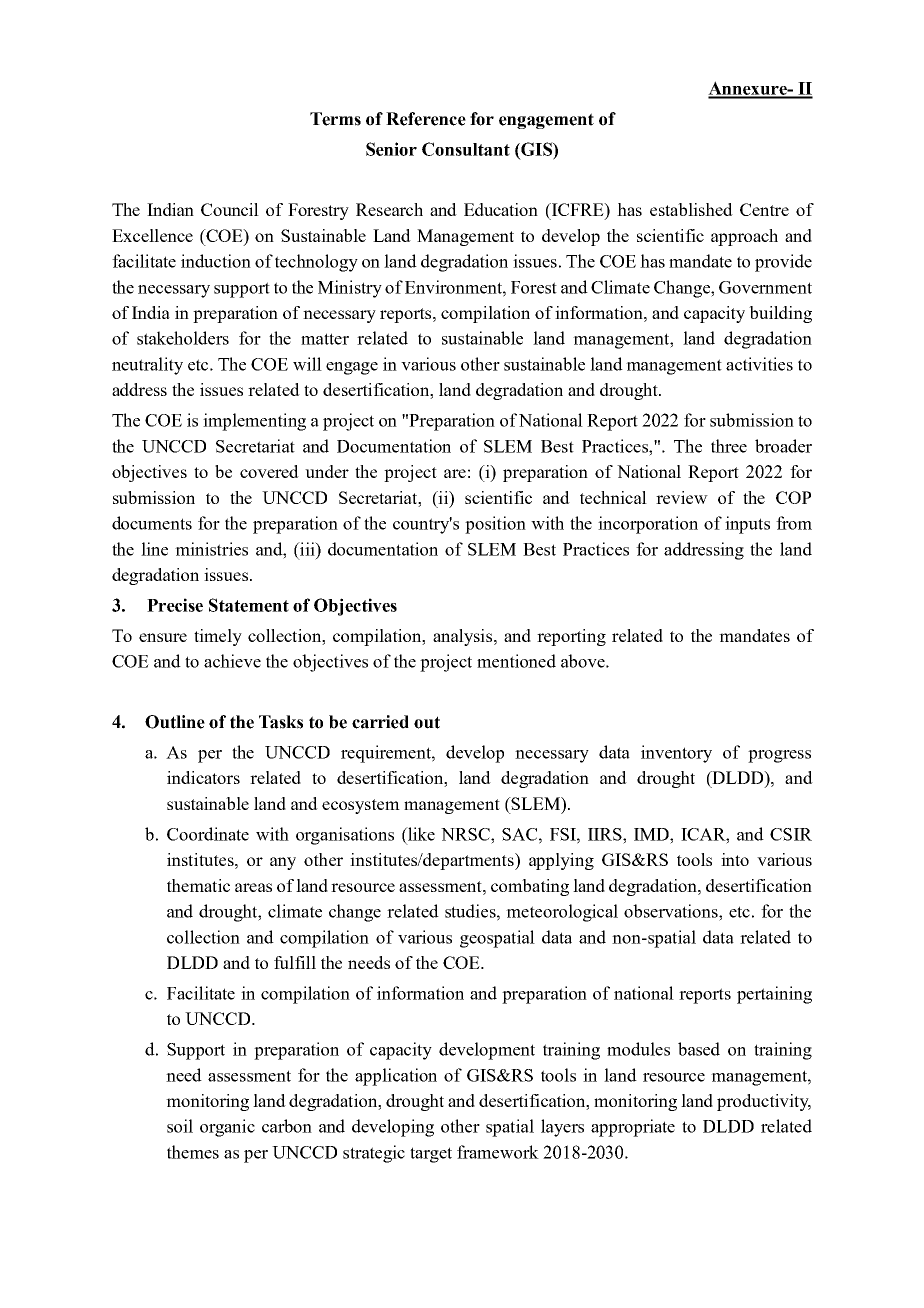 The image size is (924, 1308). What do you see at coordinates (530, 887) in the page?
I see `combating` at bounding box center [530, 887].
